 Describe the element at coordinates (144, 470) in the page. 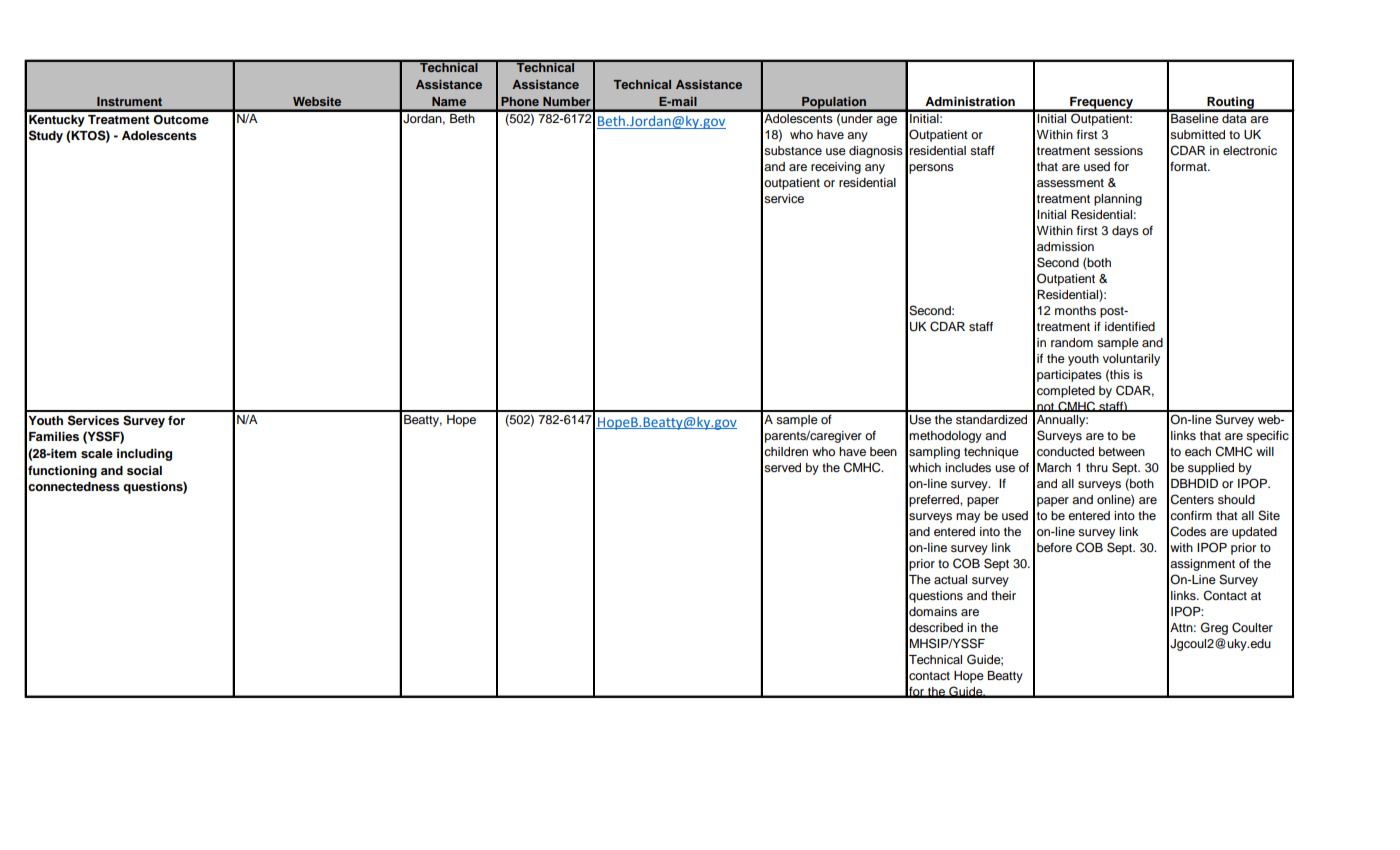

I see `social` at that location.
